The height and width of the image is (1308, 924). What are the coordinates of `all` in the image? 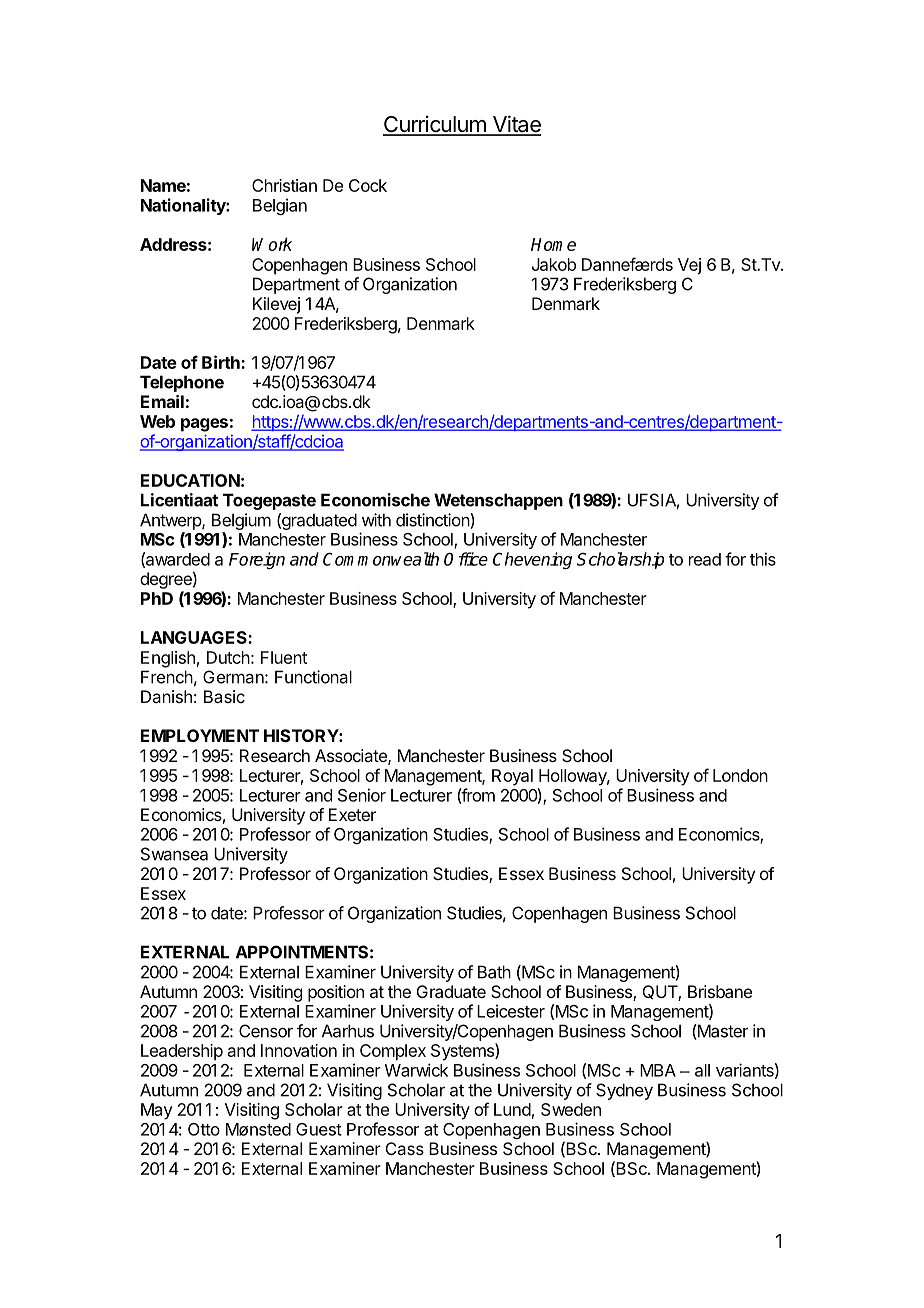 It's located at (702, 1070).
